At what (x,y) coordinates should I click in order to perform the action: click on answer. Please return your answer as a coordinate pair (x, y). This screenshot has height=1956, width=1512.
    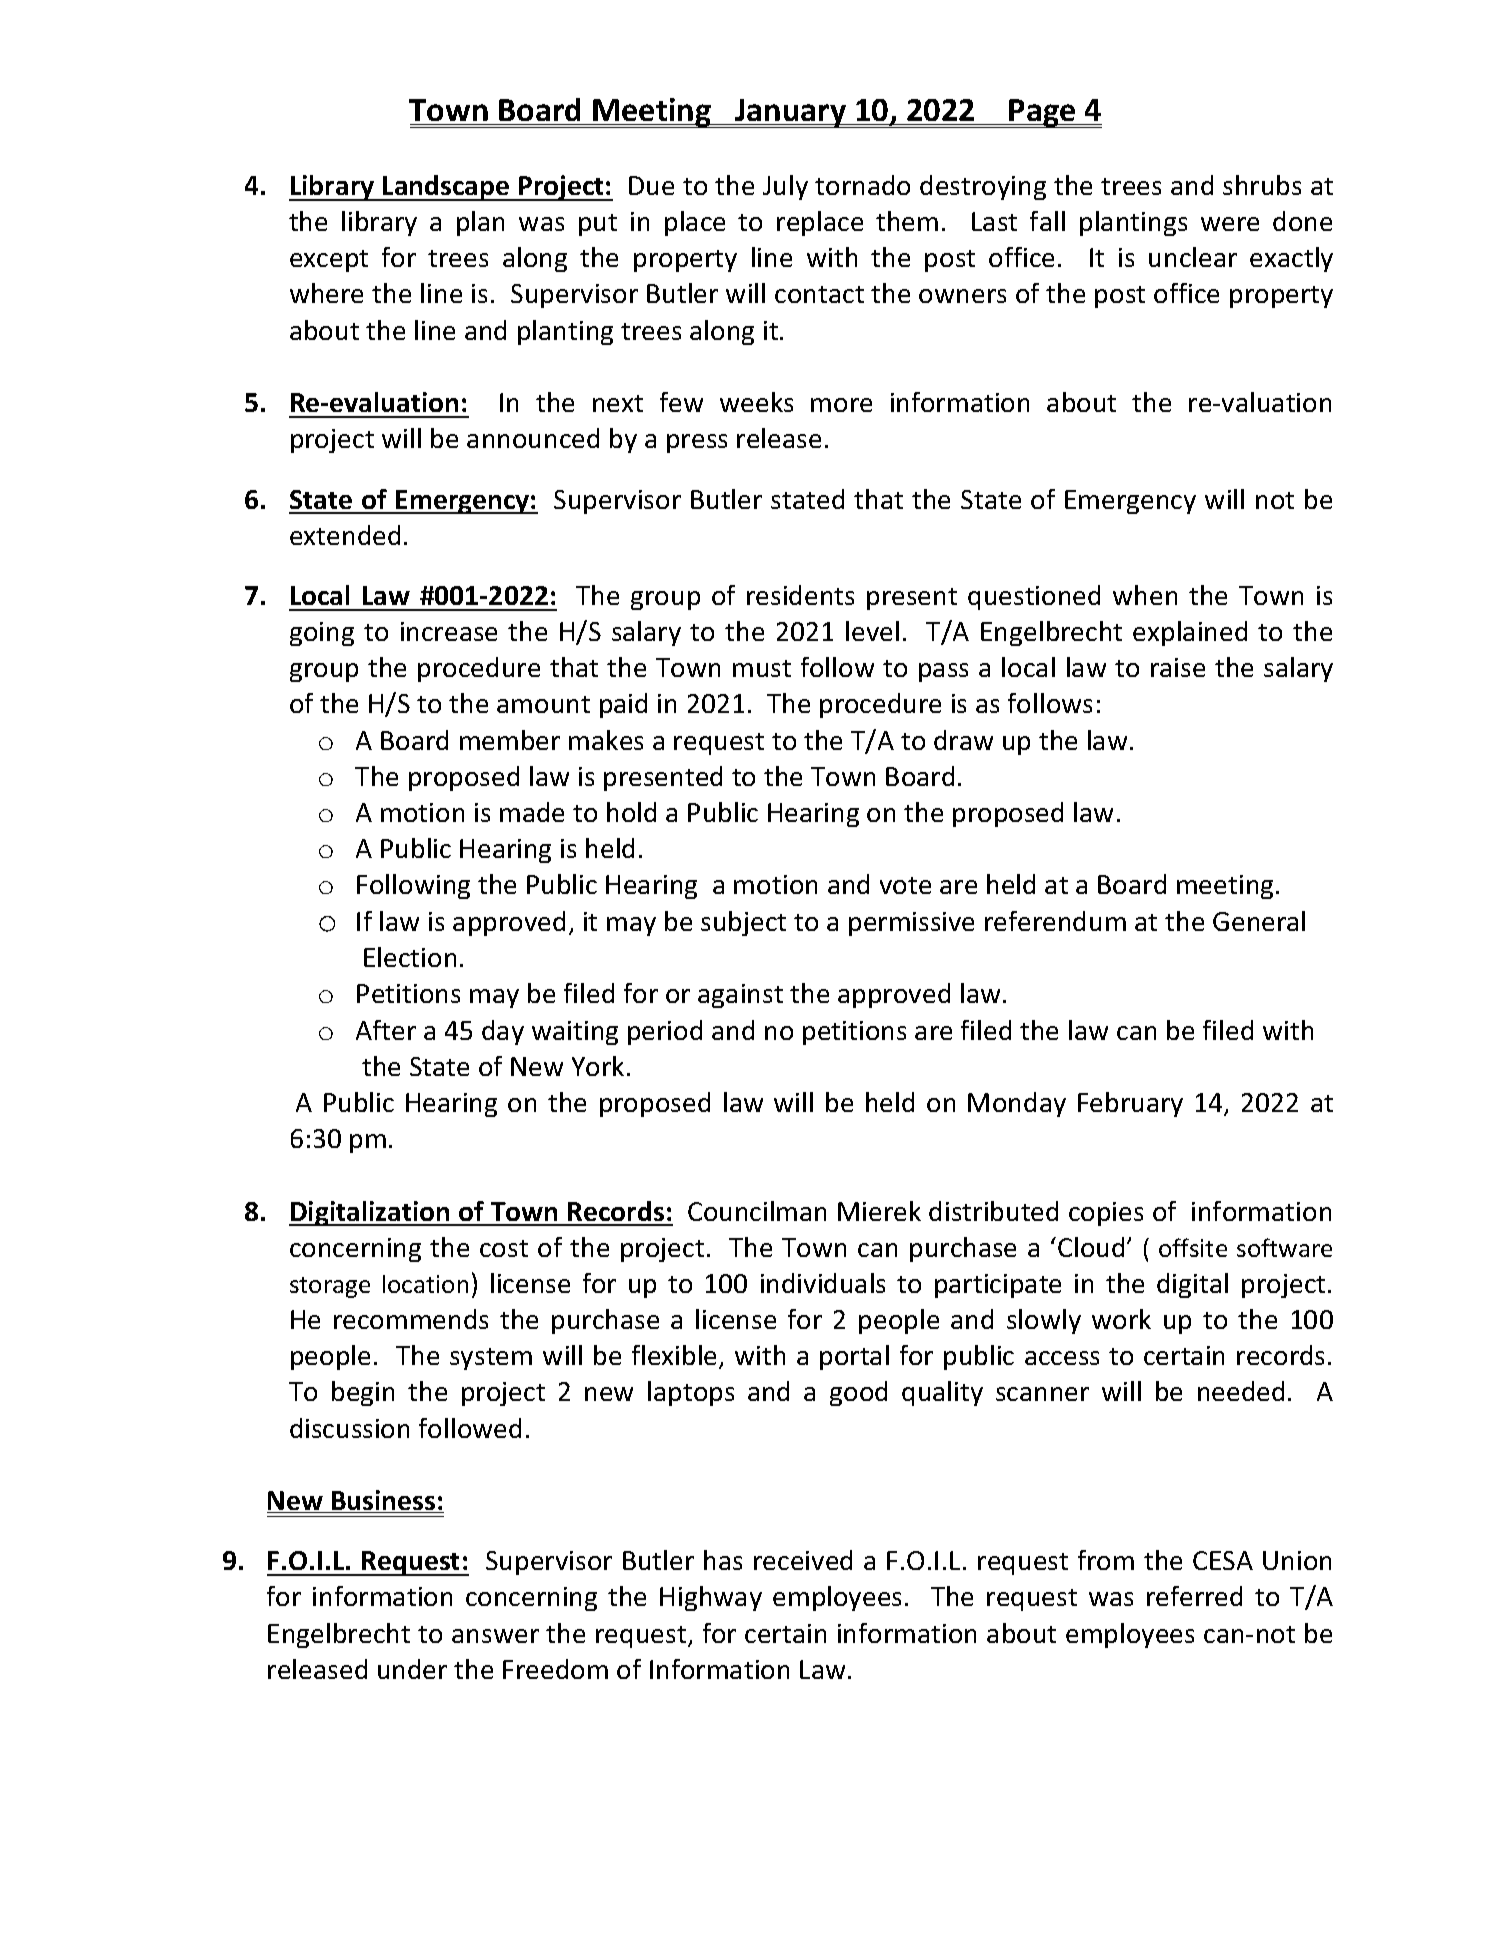
    Looking at the image, I should click on (495, 1636).
